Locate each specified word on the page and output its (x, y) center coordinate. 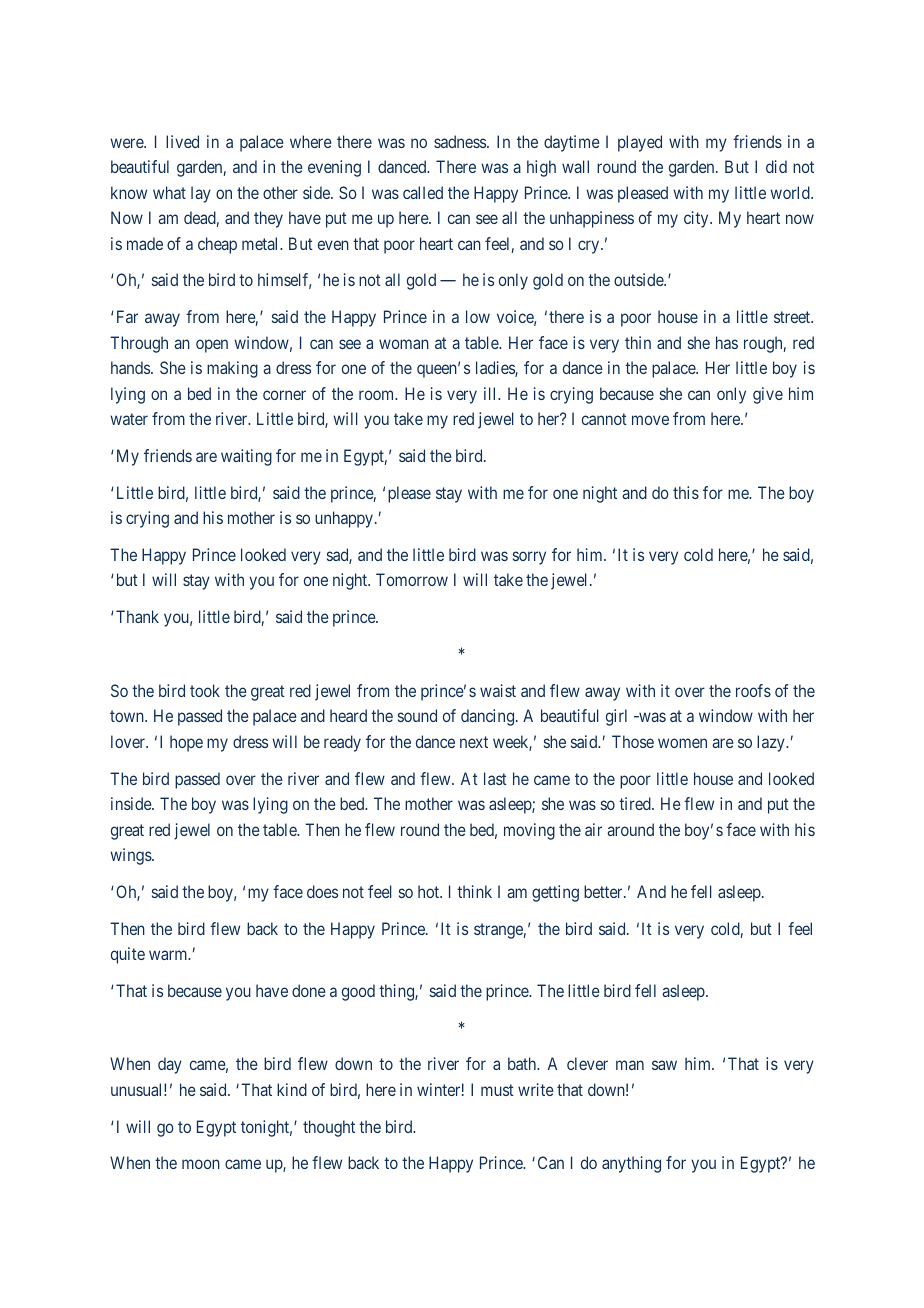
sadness (461, 141)
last (495, 778)
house (713, 778)
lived (182, 141)
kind (292, 1089)
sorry (529, 558)
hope (186, 743)
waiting (246, 457)
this (686, 492)
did (776, 166)
